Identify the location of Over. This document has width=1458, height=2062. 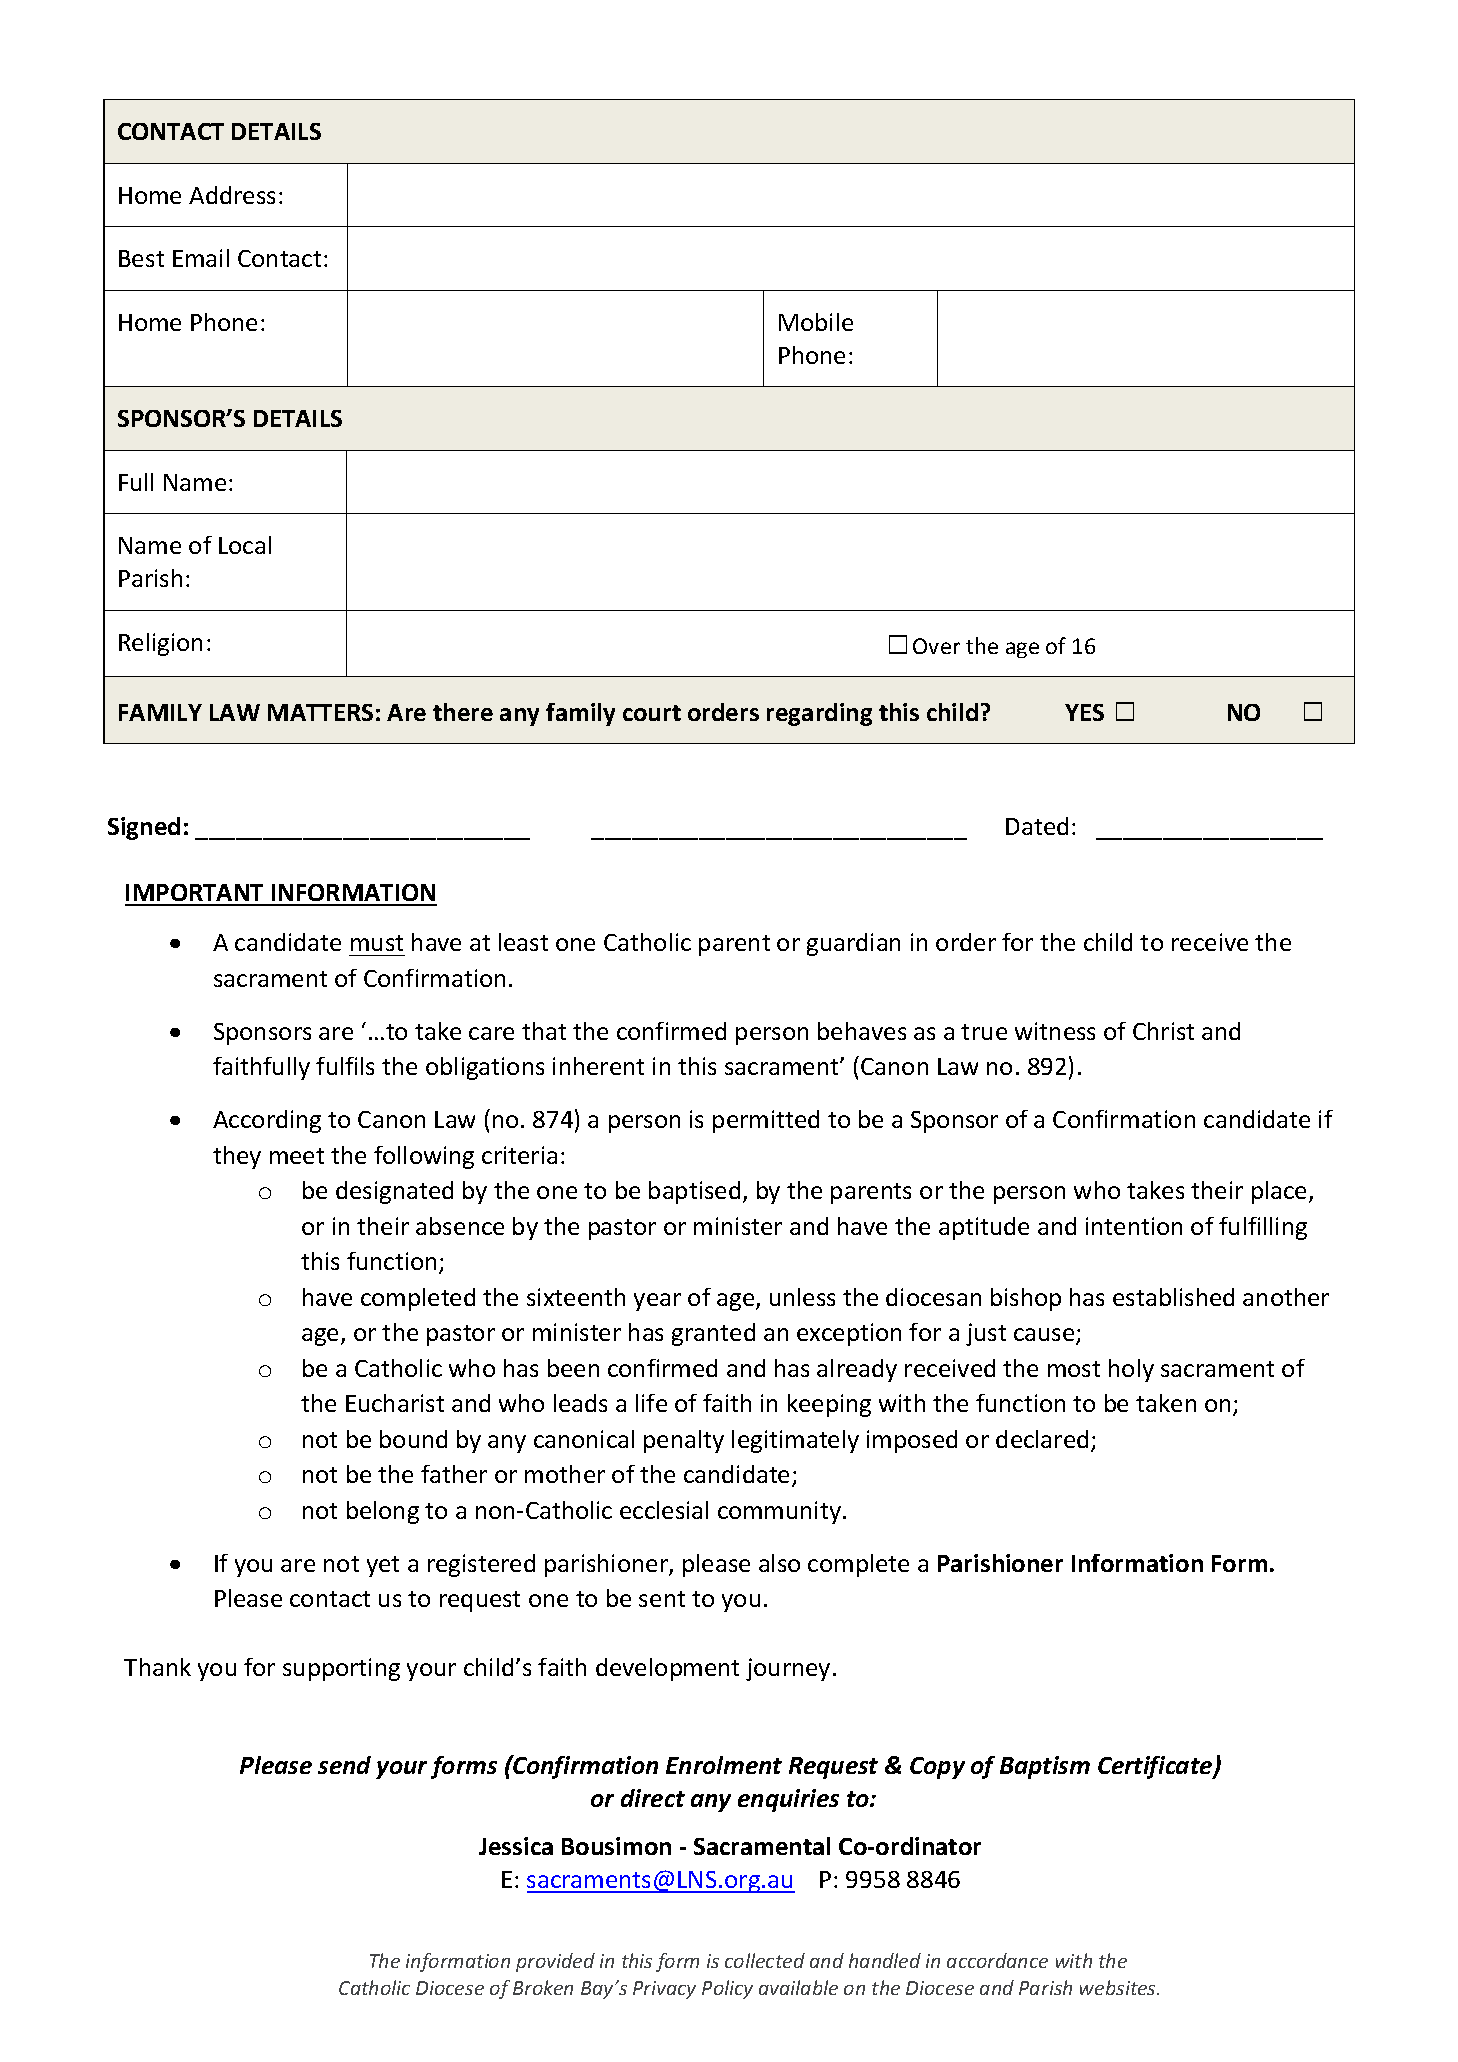
(936, 646).
